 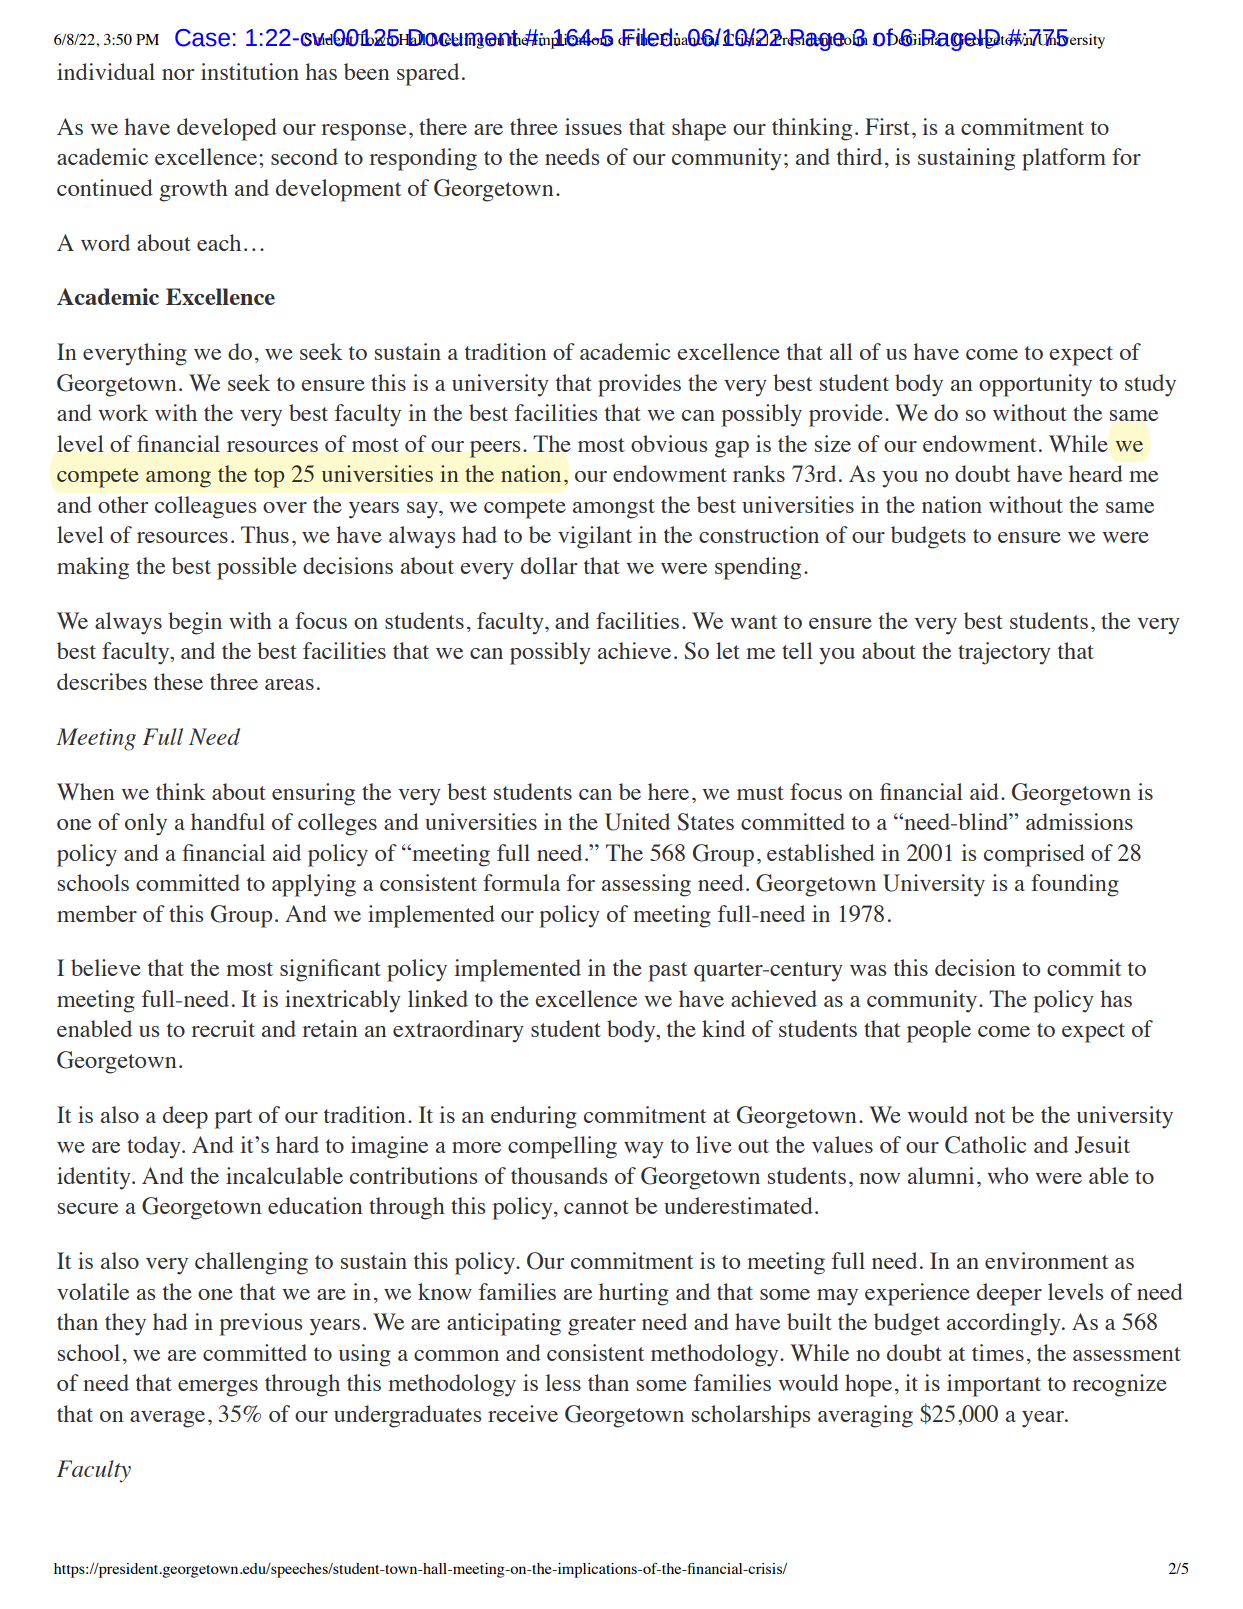 What do you see at coordinates (178, 74) in the page?
I see `nor` at bounding box center [178, 74].
